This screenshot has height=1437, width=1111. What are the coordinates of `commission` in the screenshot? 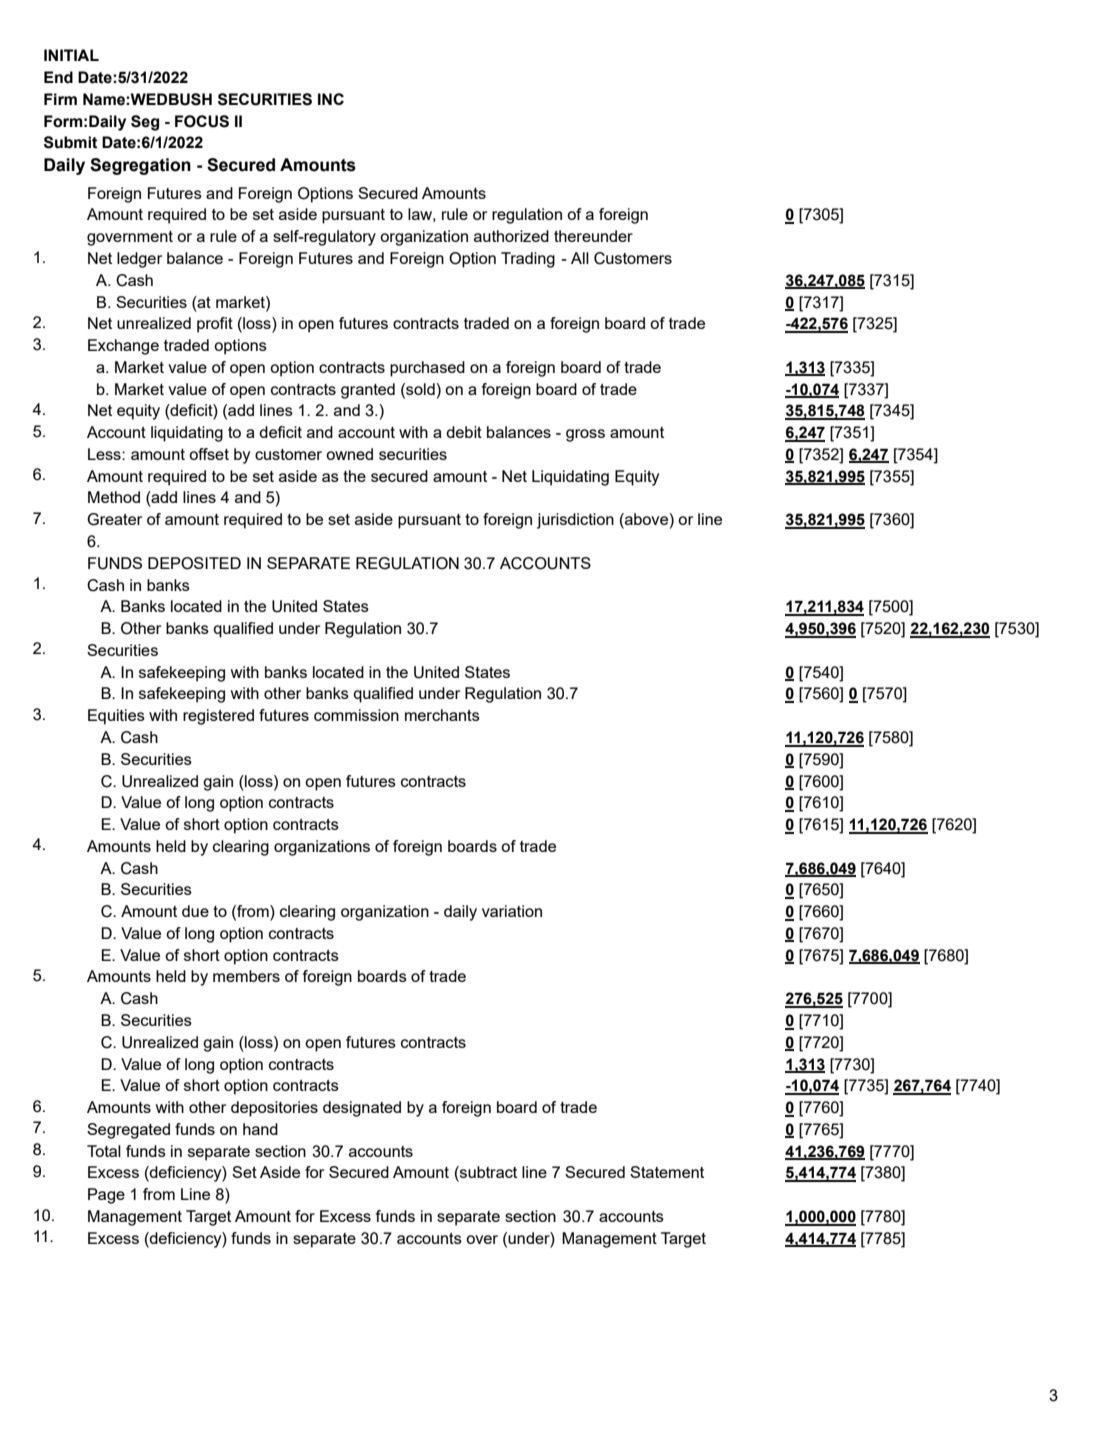 It's located at (356, 715).
